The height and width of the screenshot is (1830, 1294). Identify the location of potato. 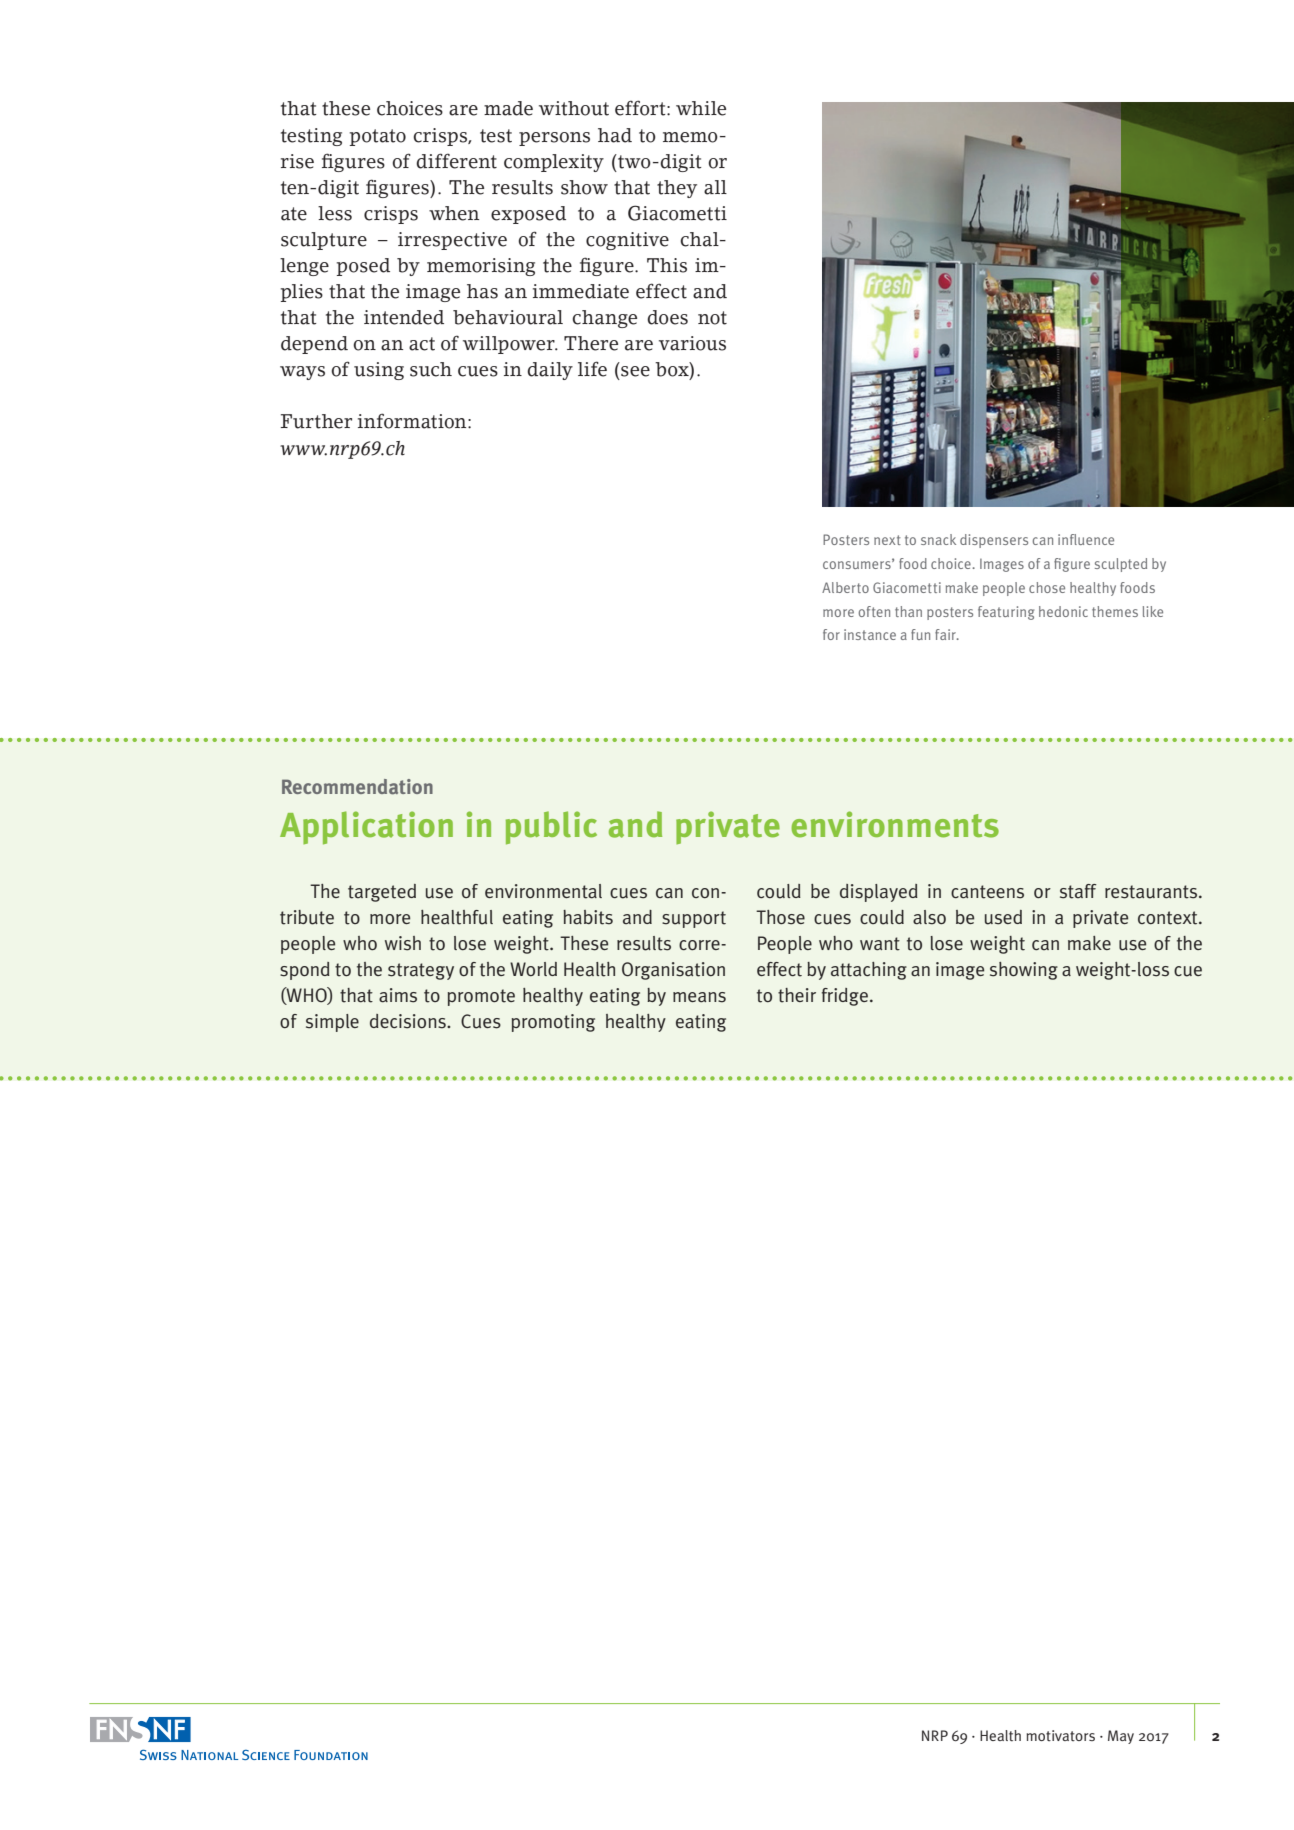
(378, 137).
